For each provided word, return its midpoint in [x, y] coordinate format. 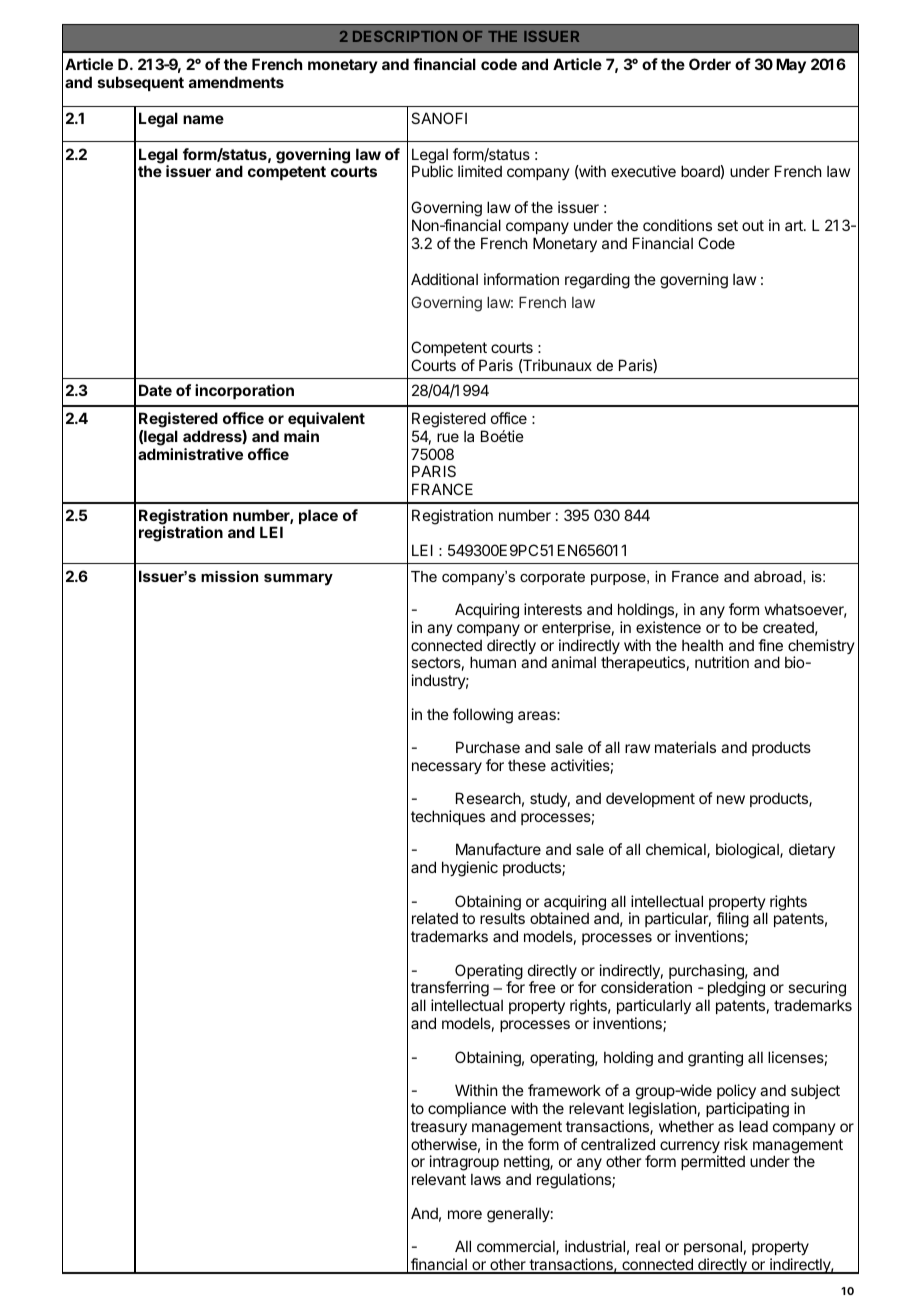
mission [229, 576]
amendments [236, 82]
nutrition [722, 662]
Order [710, 64]
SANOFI [439, 118]
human [493, 662]
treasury [439, 1128]
